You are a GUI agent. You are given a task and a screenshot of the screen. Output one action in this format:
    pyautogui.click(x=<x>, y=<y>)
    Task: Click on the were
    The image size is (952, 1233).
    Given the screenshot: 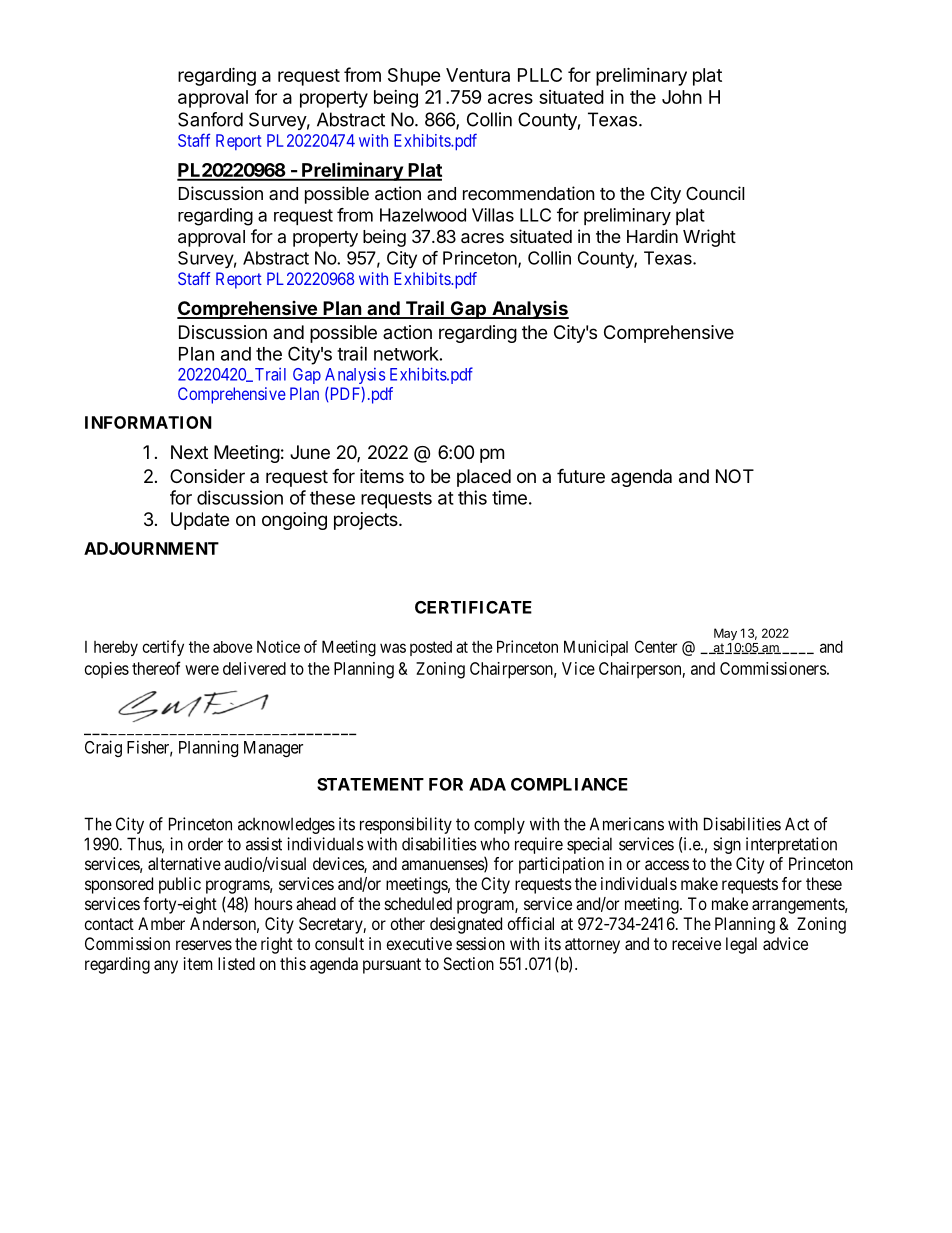 What is the action you would take?
    pyautogui.click(x=202, y=670)
